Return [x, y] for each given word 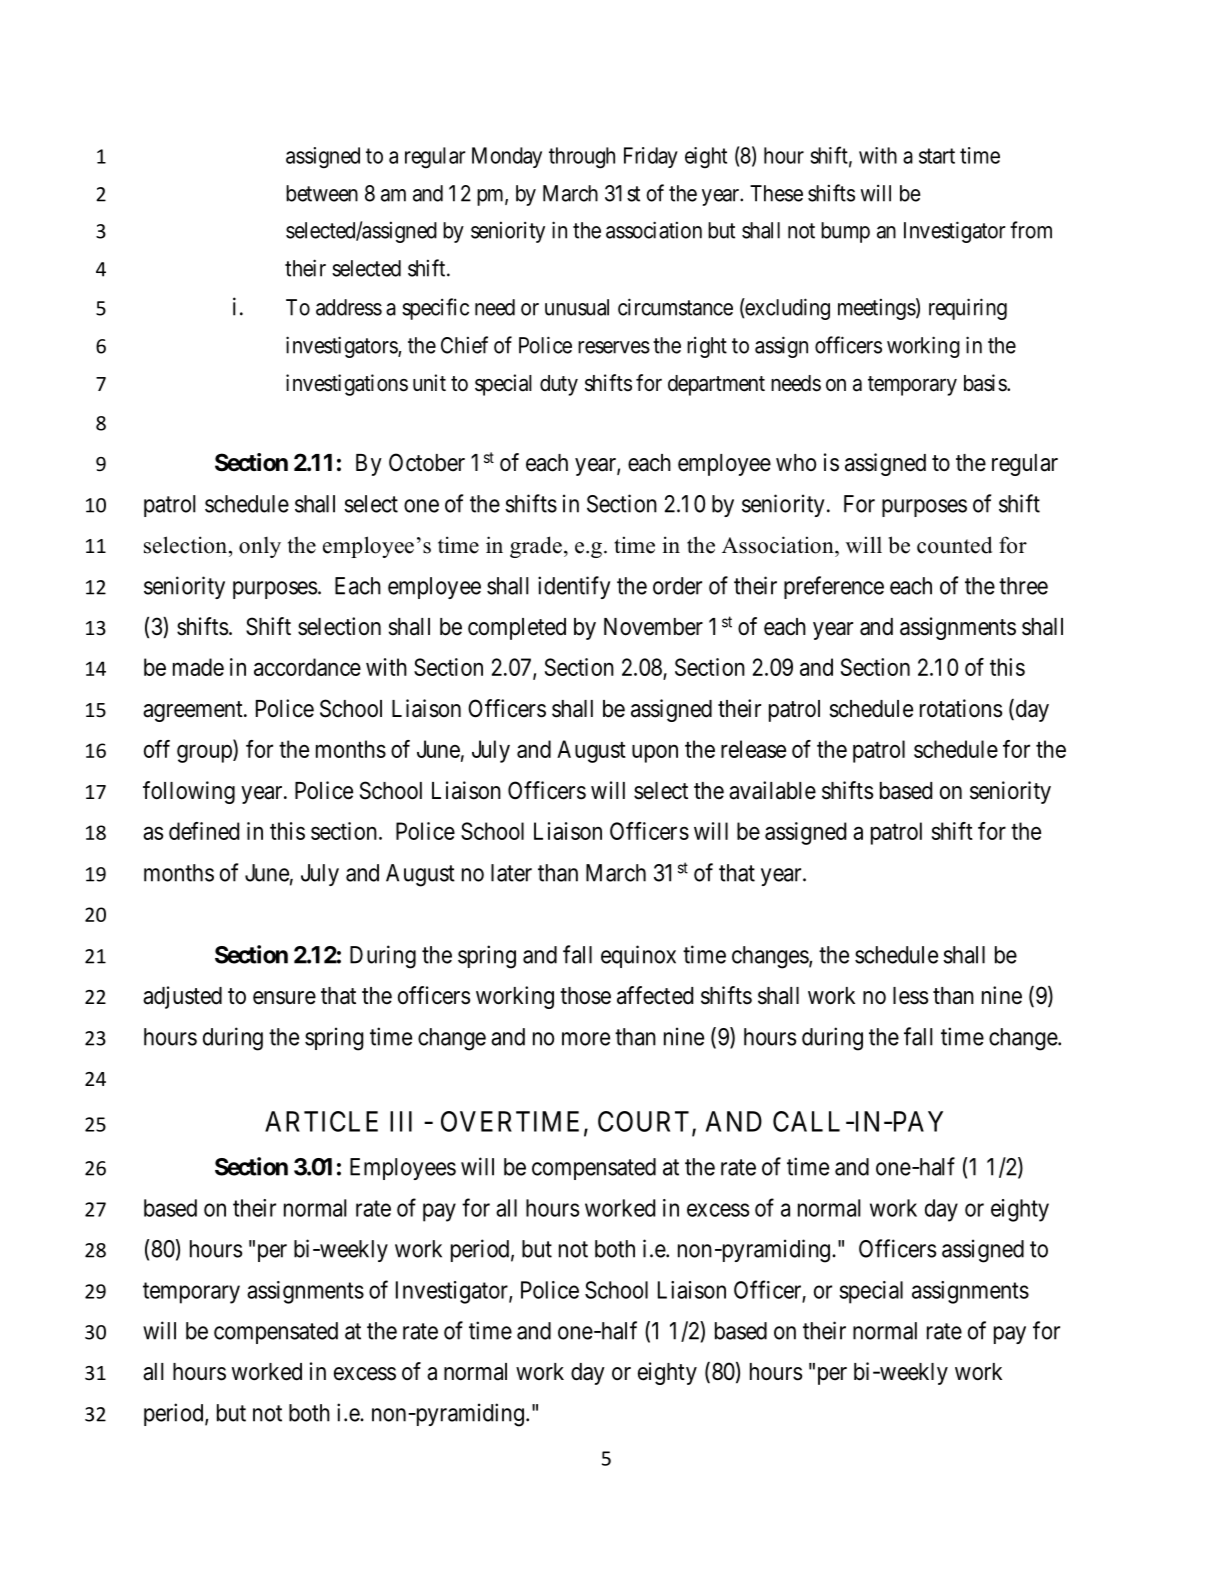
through [582, 158]
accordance [307, 667]
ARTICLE [321, 1121]
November [653, 627]
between [322, 193]
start [937, 156]
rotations [961, 708]
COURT [645, 1122]
